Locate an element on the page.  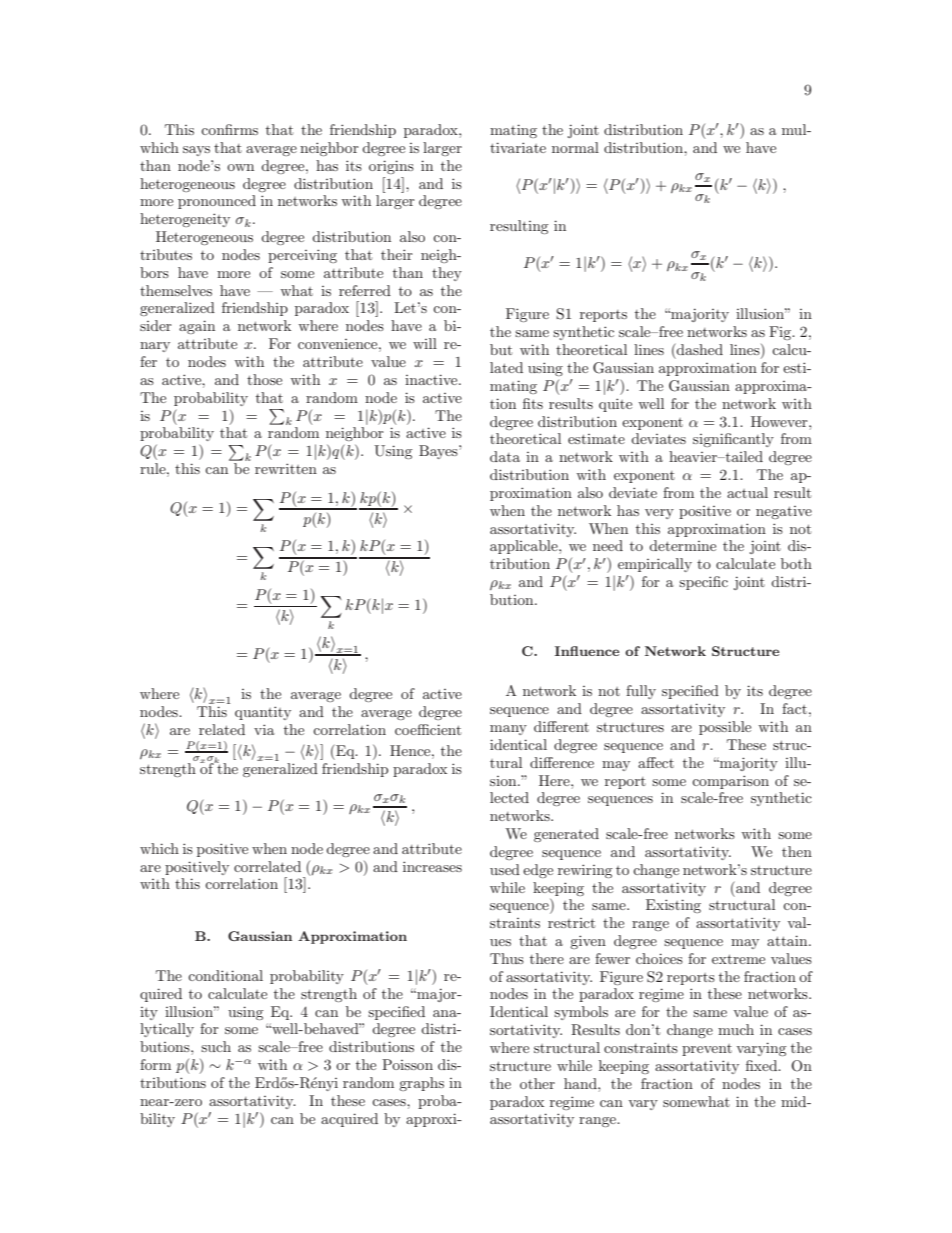
form is located at coordinates (155, 1064).
